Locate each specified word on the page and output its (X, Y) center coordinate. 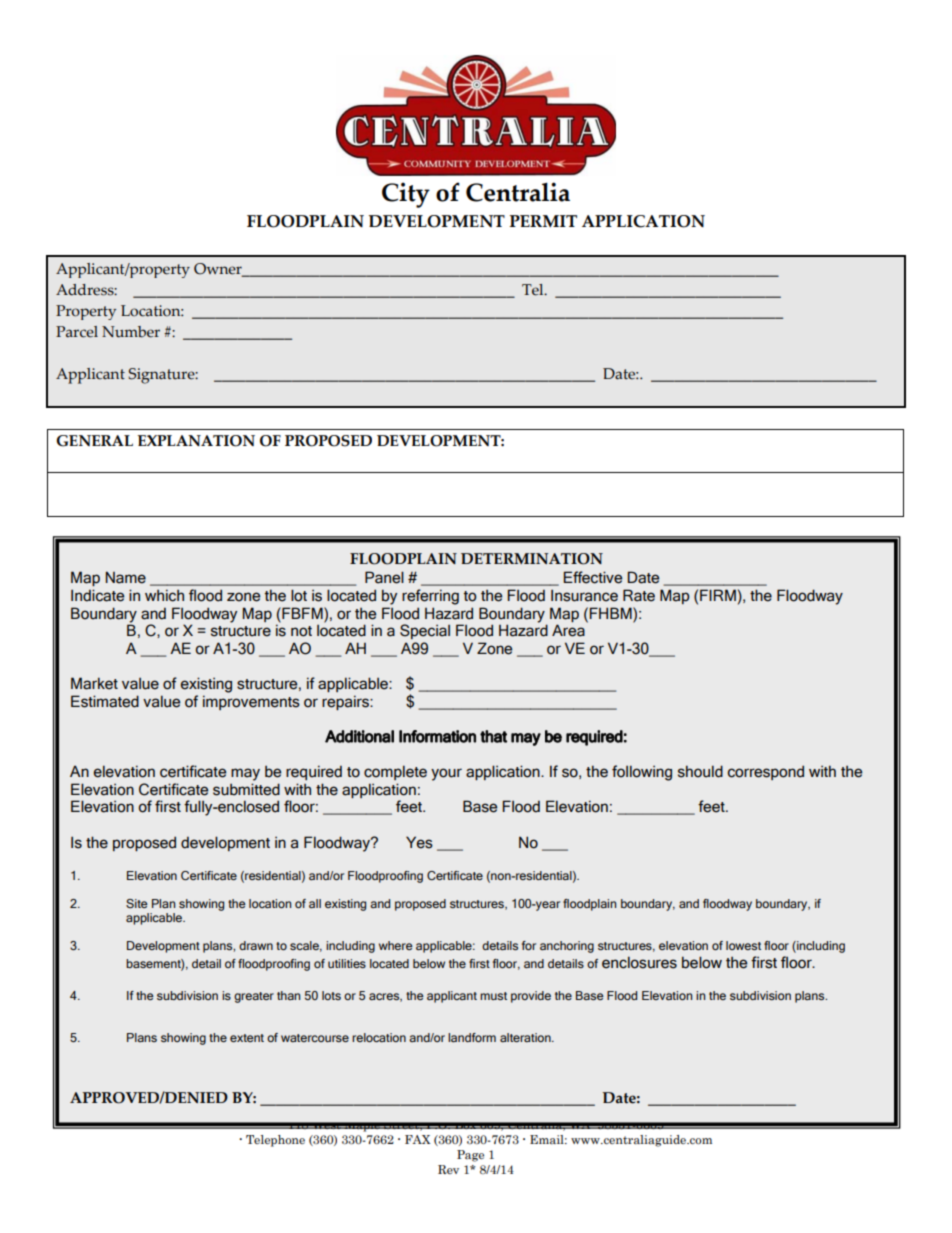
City (406, 195)
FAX (417, 1139)
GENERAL (94, 441)
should (700, 771)
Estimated (105, 701)
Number (131, 332)
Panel (384, 577)
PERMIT (543, 221)
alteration (526, 1037)
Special (425, 631)
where (396, 945)
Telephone (275, 1141)
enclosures (639, 962)
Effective (593, 577)
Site (137, 903)
